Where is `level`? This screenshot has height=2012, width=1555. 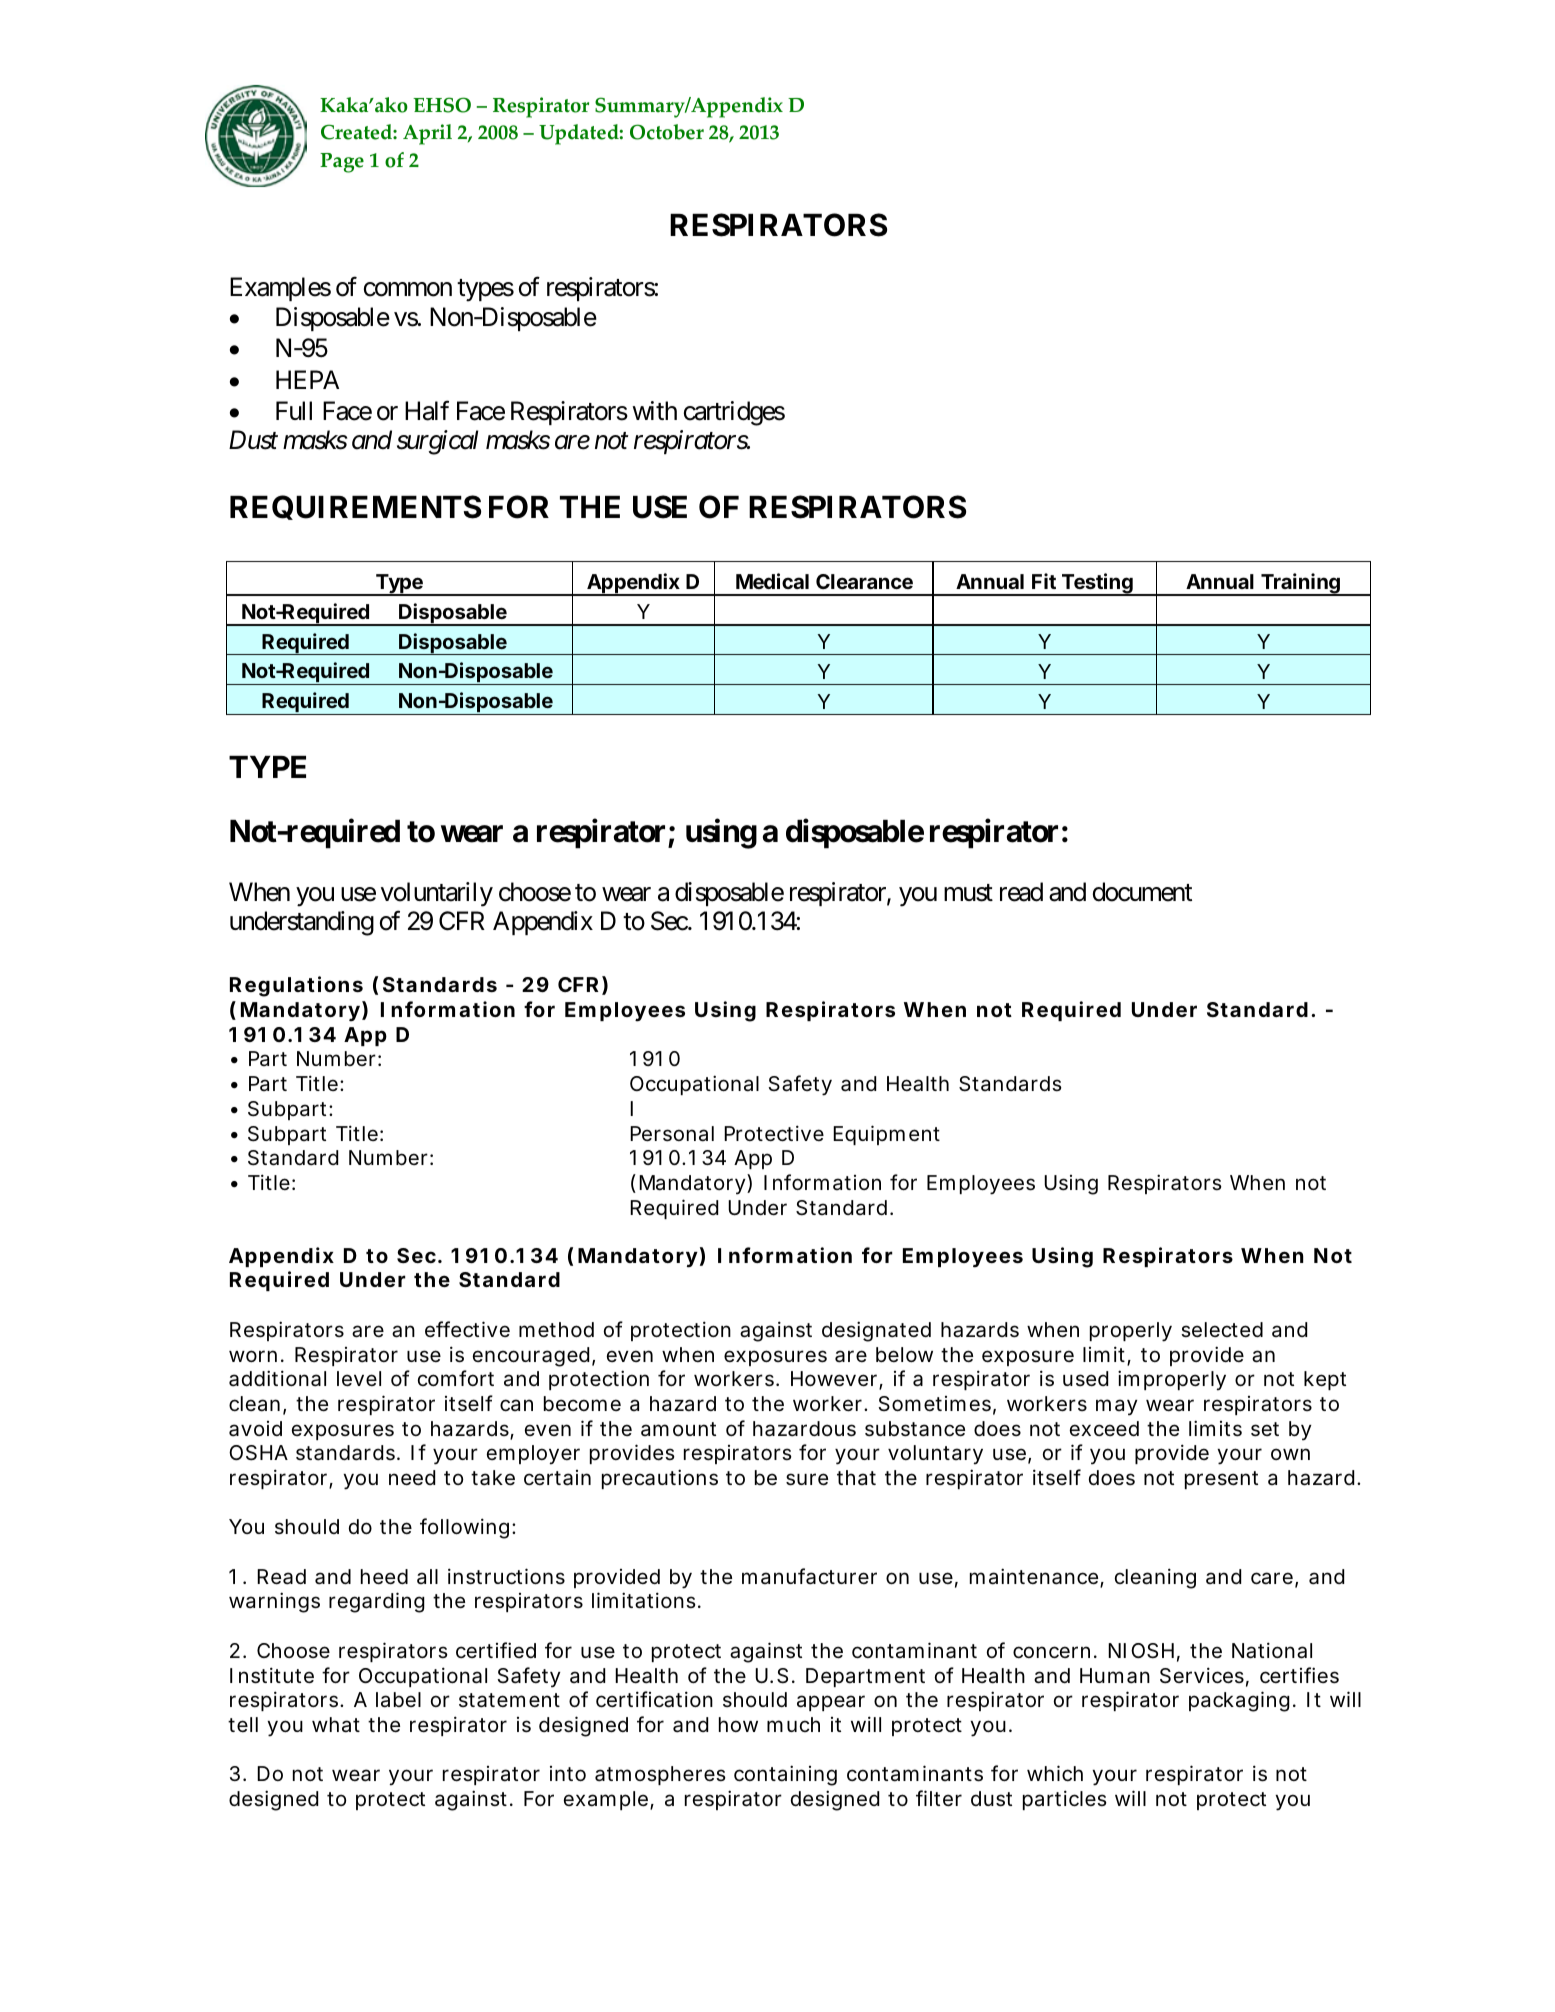 level is located at coordinates (359, 1379).
